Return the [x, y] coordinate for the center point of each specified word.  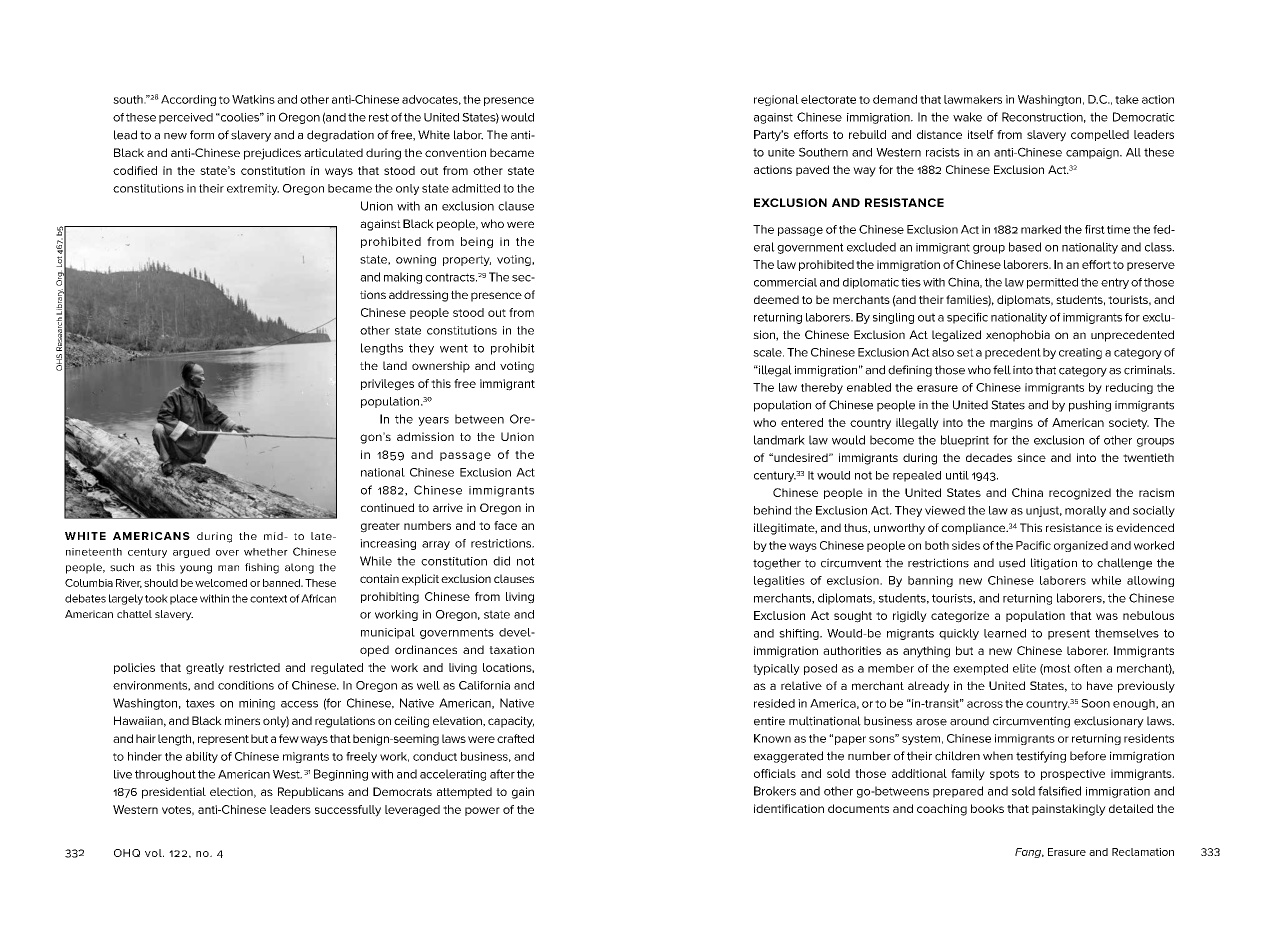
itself [981, 134]
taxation [511, 649]
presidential [174, 793]
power [482, 811]
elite [1024, 668]
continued [387, 507]
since [1031, 457]
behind [772, 510]
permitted [1052, 283]
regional [776, 100]
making [403, 278]
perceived [186, 118]
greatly [205, 669]
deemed [776, 299]
